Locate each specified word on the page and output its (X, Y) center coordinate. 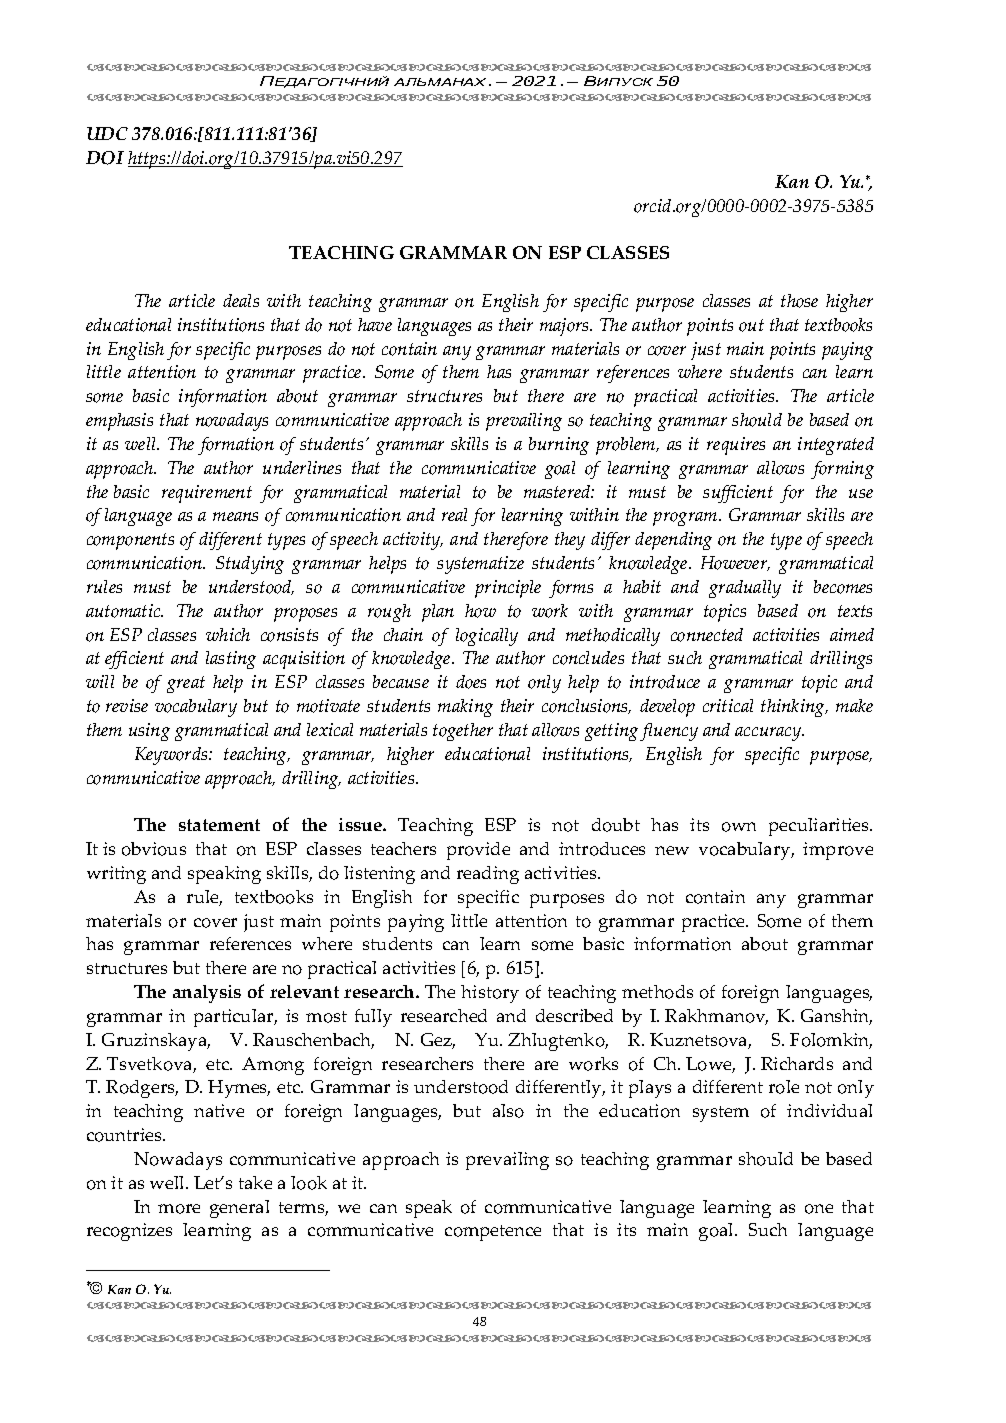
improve (838, 851)
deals (241, 300)
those (799, 301)
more (179, 1209)
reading (488, 875)
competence (493, 1233)
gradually (745, 589)
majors (565, 327)
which (228, 634)
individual (829, 1110)
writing (116, 875)
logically (487, 637)
